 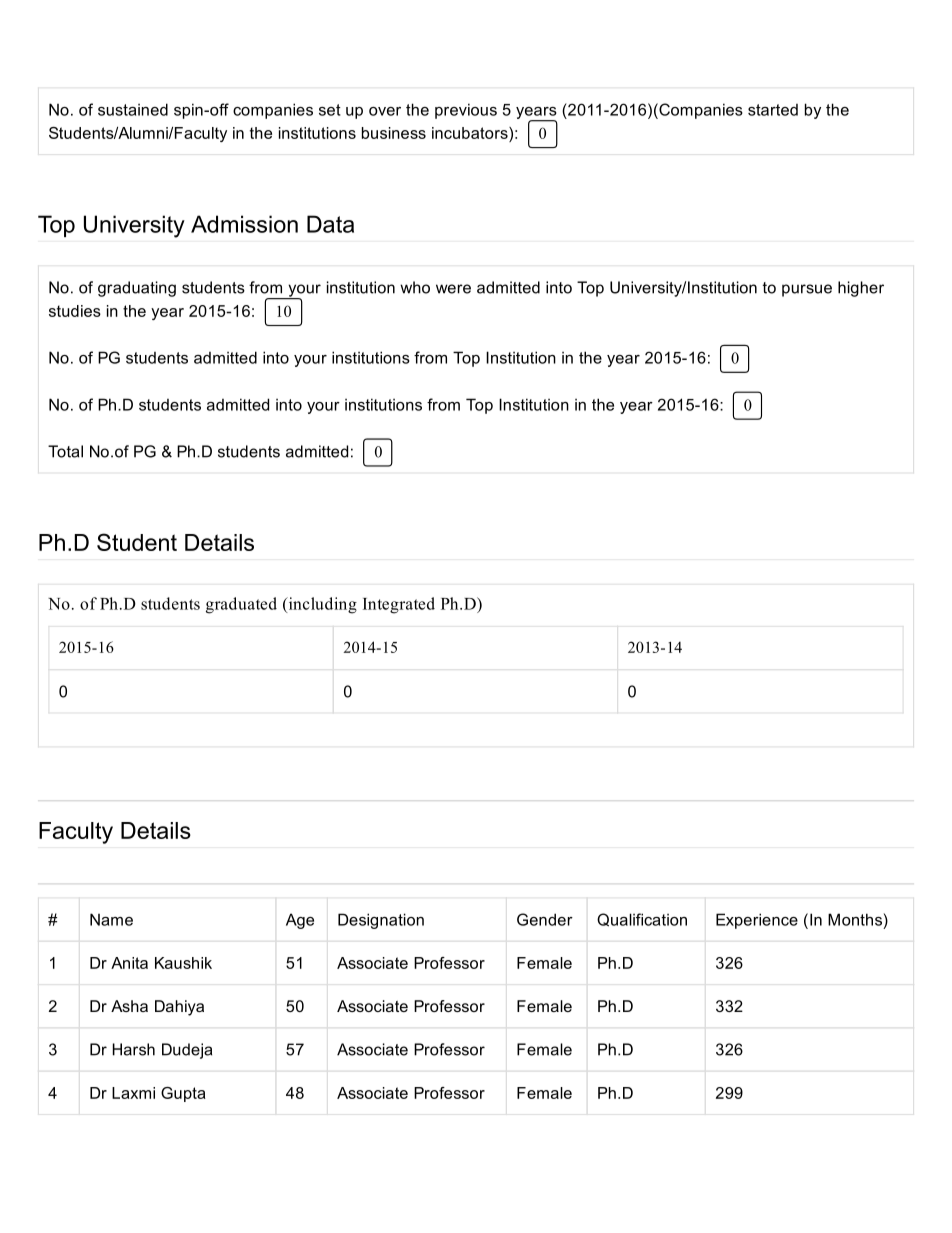 I want to click on pursue, so click(x=807, y=290).
